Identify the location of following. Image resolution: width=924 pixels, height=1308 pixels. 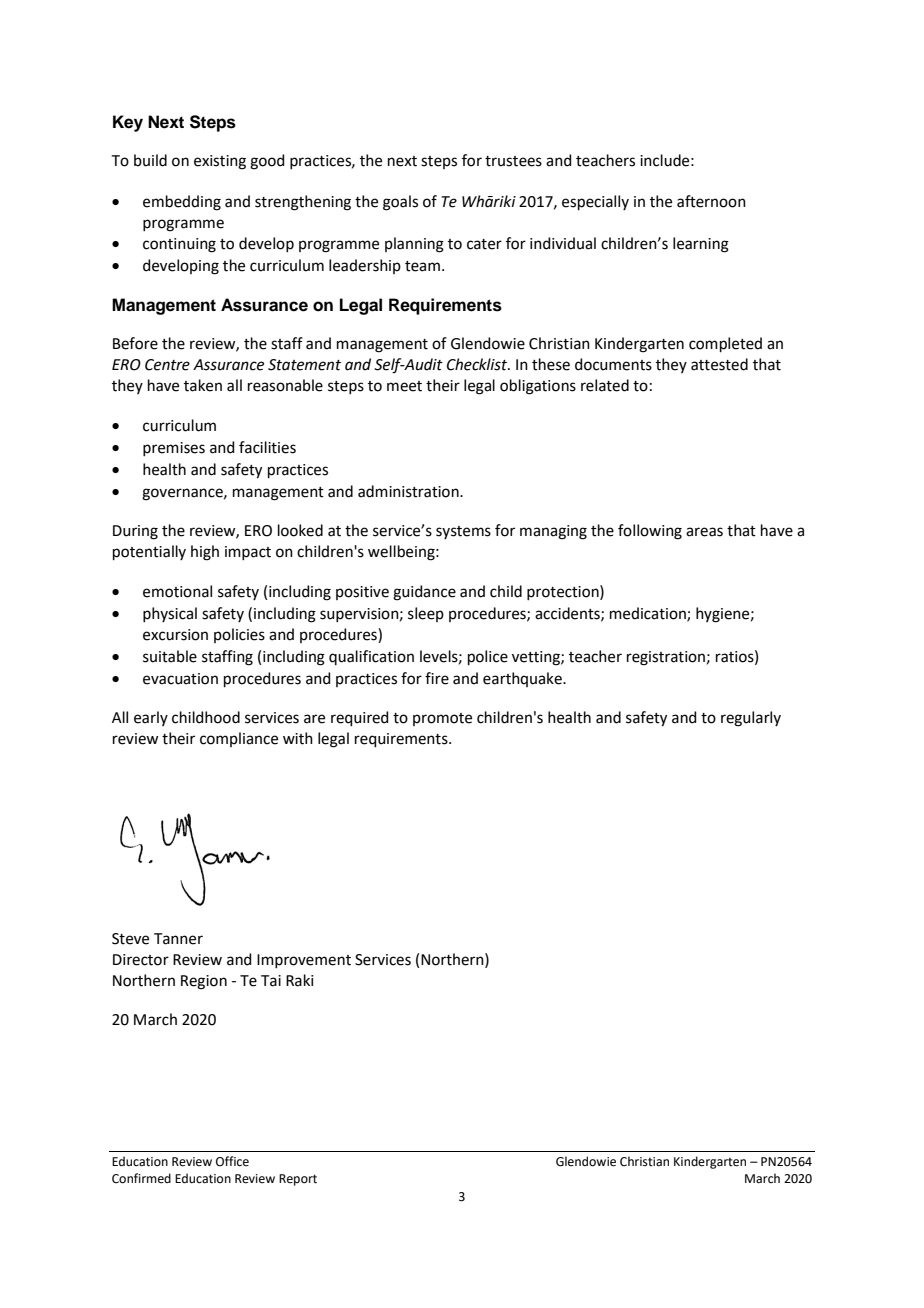
(650, 532).
